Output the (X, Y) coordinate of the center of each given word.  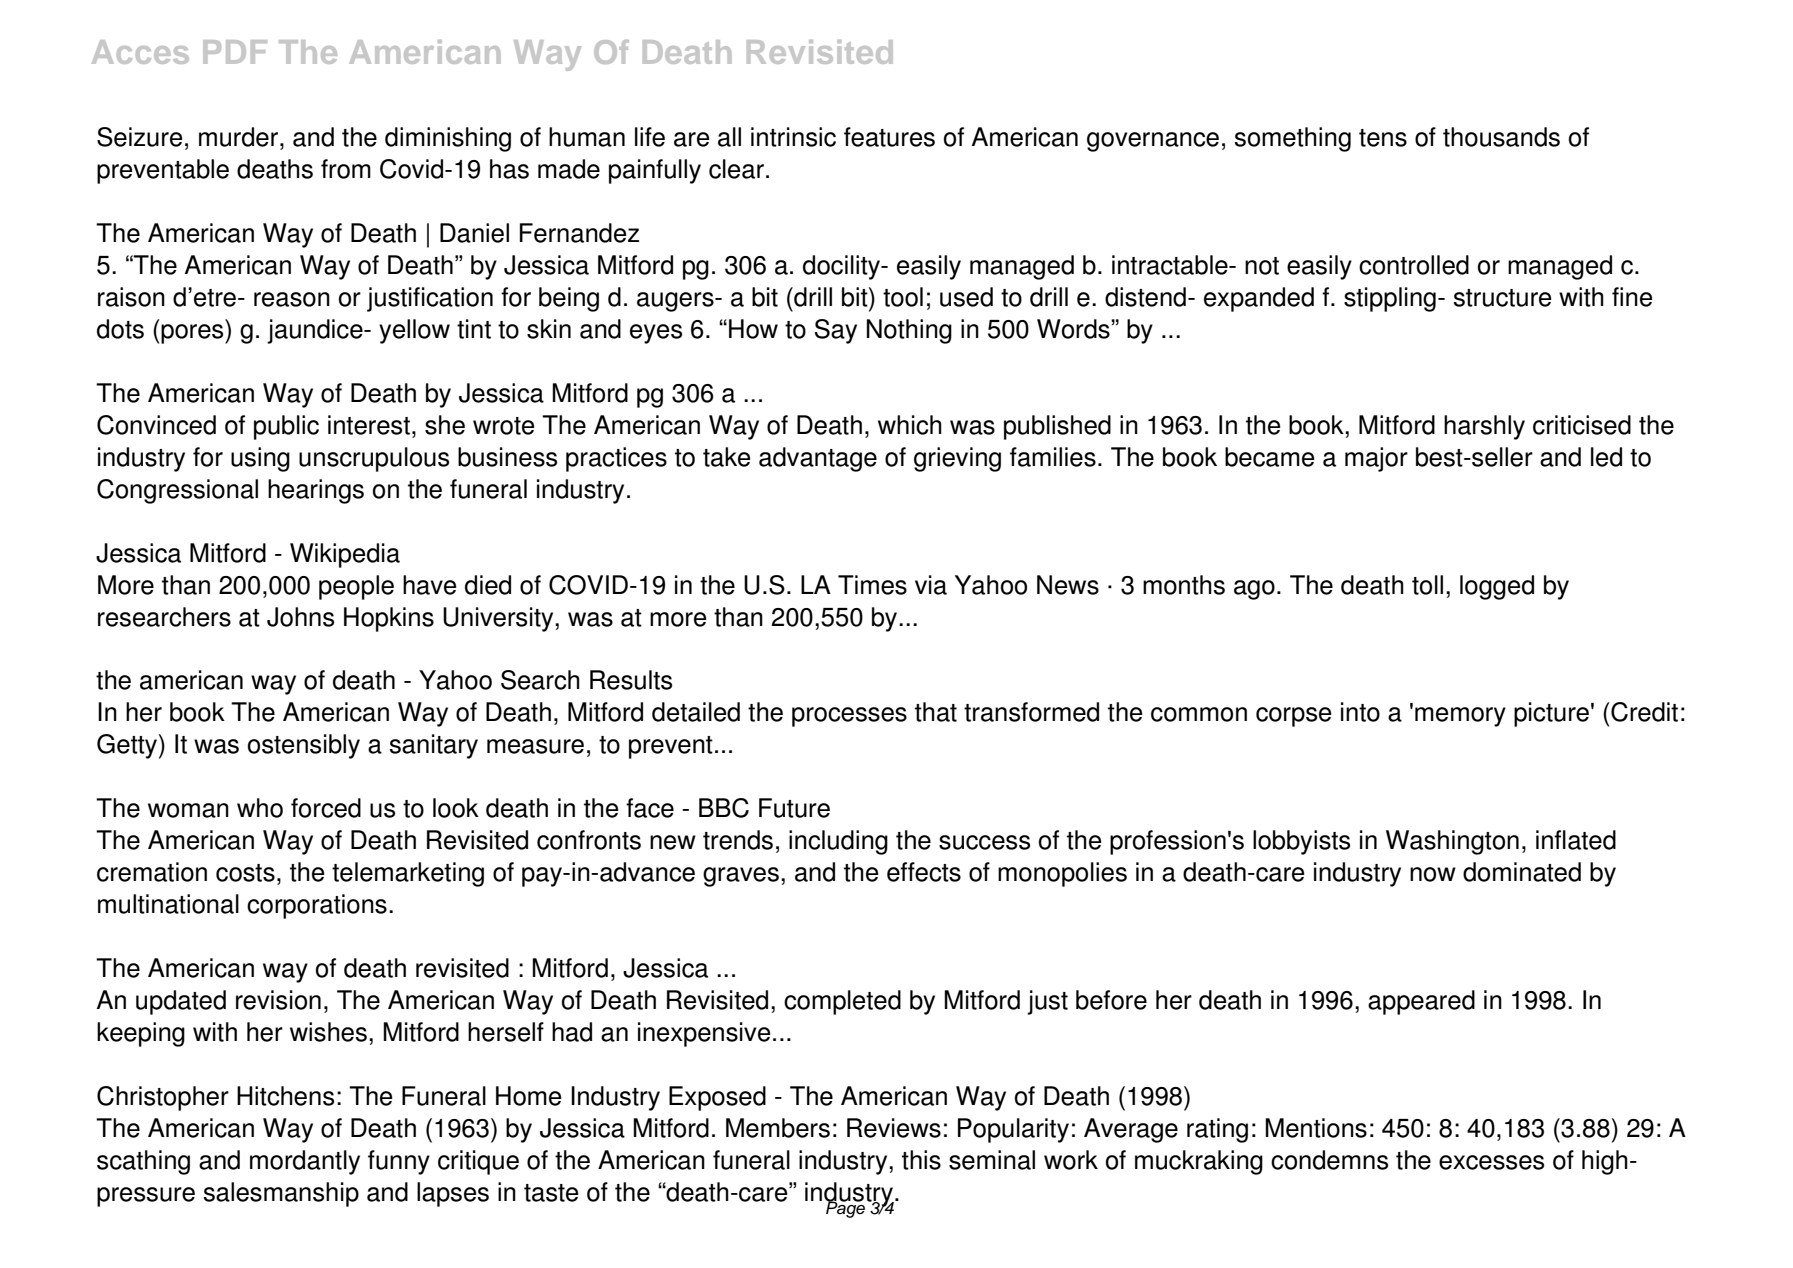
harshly (1484, 427)
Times (872, 585)
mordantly (305, 1162)
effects (924, 872)
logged (1497, 587)
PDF (235, 52)
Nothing (909, 331)
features (889, 137)
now (1433, 874)
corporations (317, 906)
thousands (1501, 137)
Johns (300, 617)
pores (193, 334)
